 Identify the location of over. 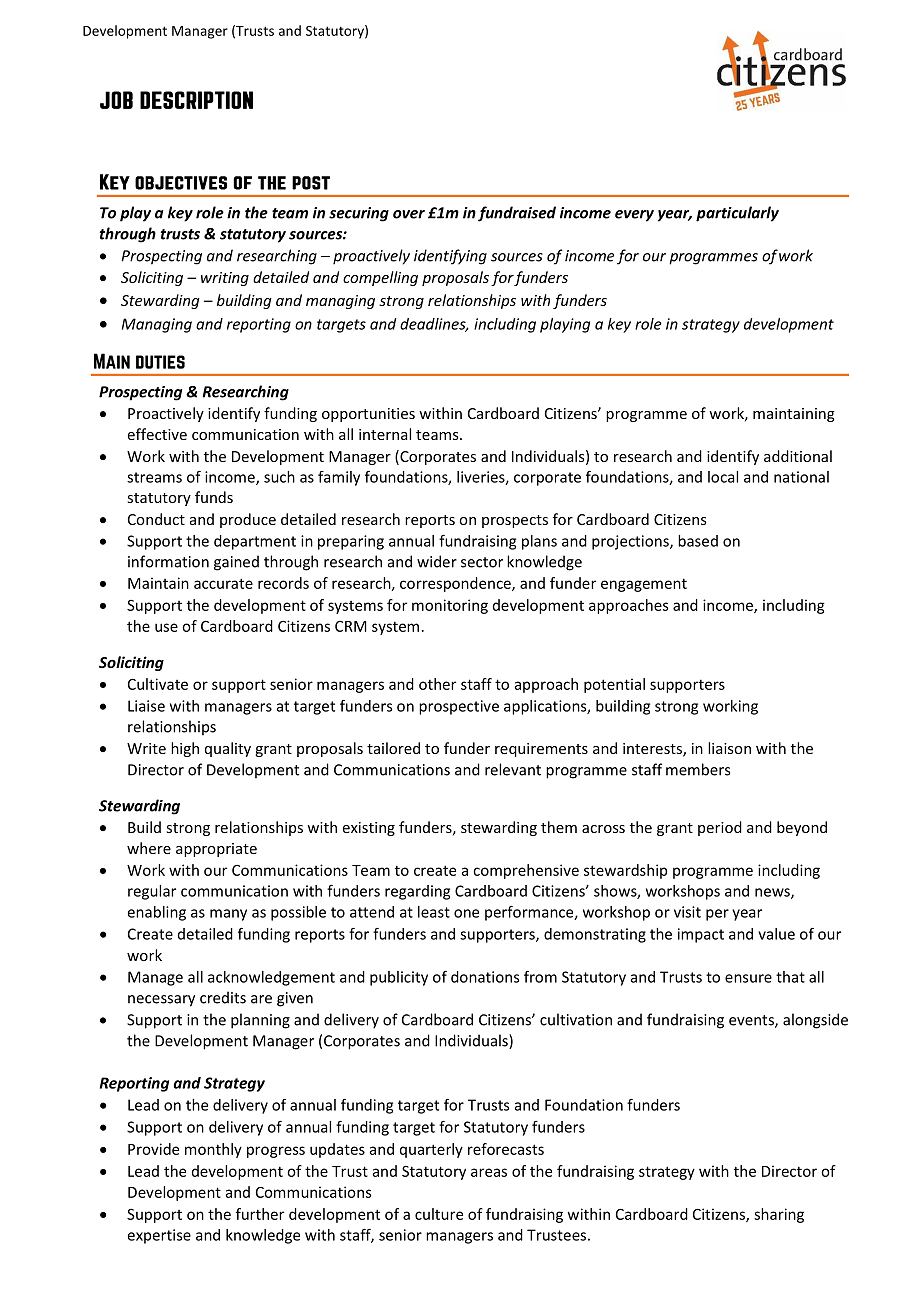
(409, 214).
